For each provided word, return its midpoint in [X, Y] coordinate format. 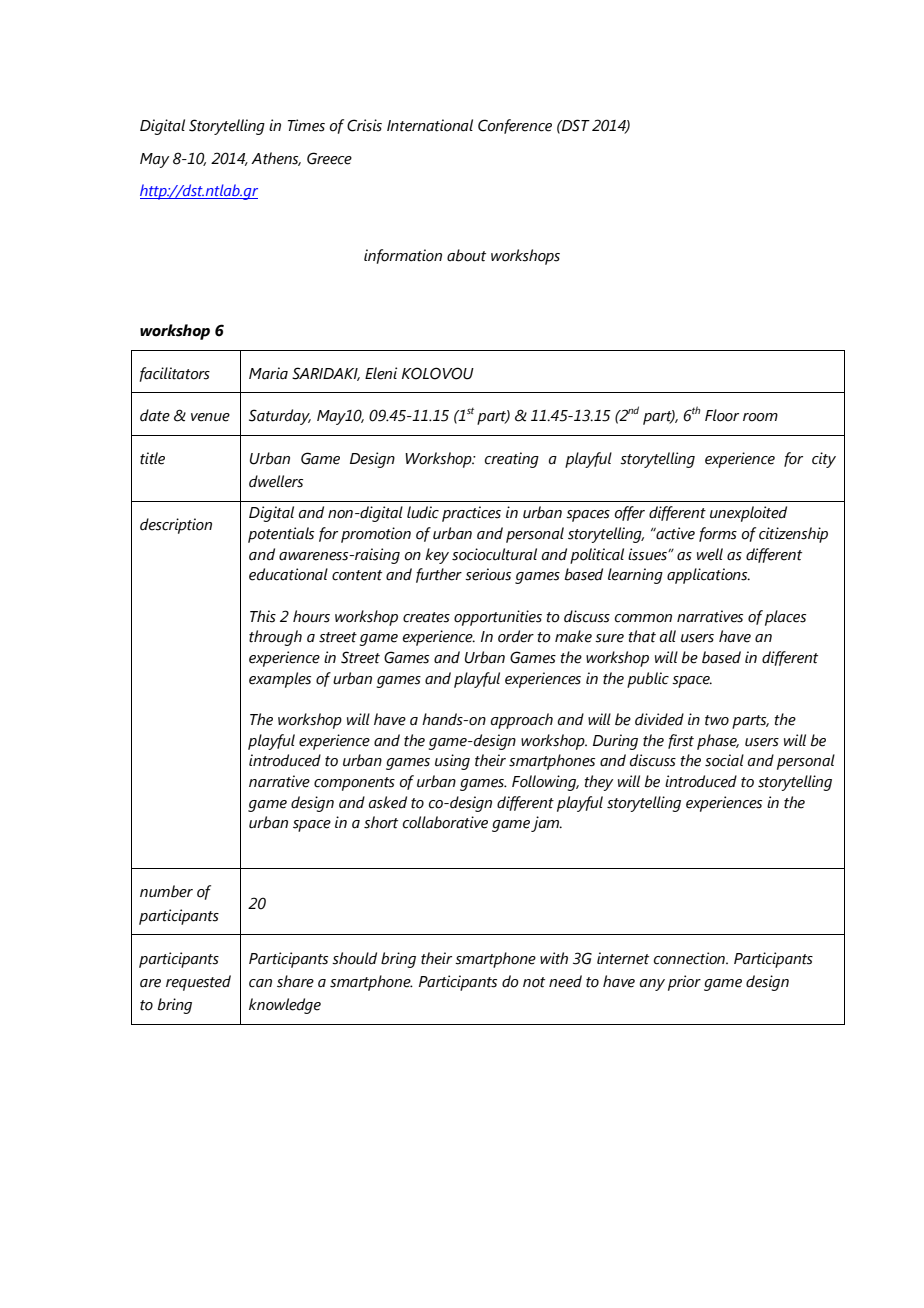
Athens [276, 159]
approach [522, 721]
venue [210, 417]
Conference [515, 126]
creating [512, 460]
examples [280, 680]
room [760, 417]
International [430, 125]
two [717, 720]
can [260, 983]
